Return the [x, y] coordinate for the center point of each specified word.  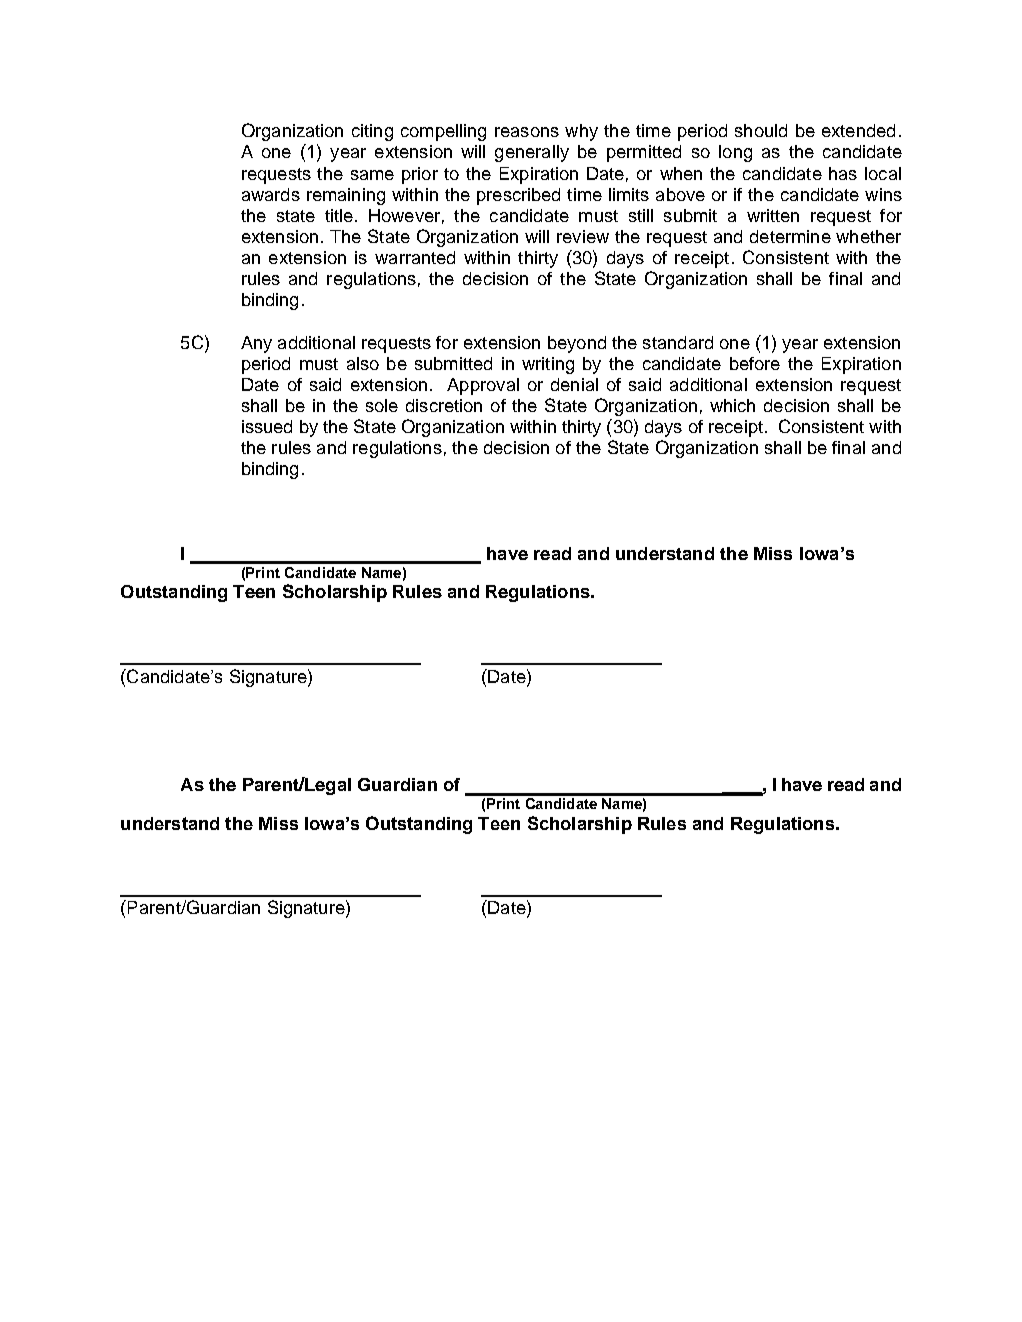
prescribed [518, 196]
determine [790, 236]
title [339, 215]
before [755, 363]
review [583, 236]
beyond [577, 344]
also [363, 363]
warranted [415, 257]
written [773, 215]
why [581, 132]
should [761, 130]
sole [382, 405]
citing [372, 132]
